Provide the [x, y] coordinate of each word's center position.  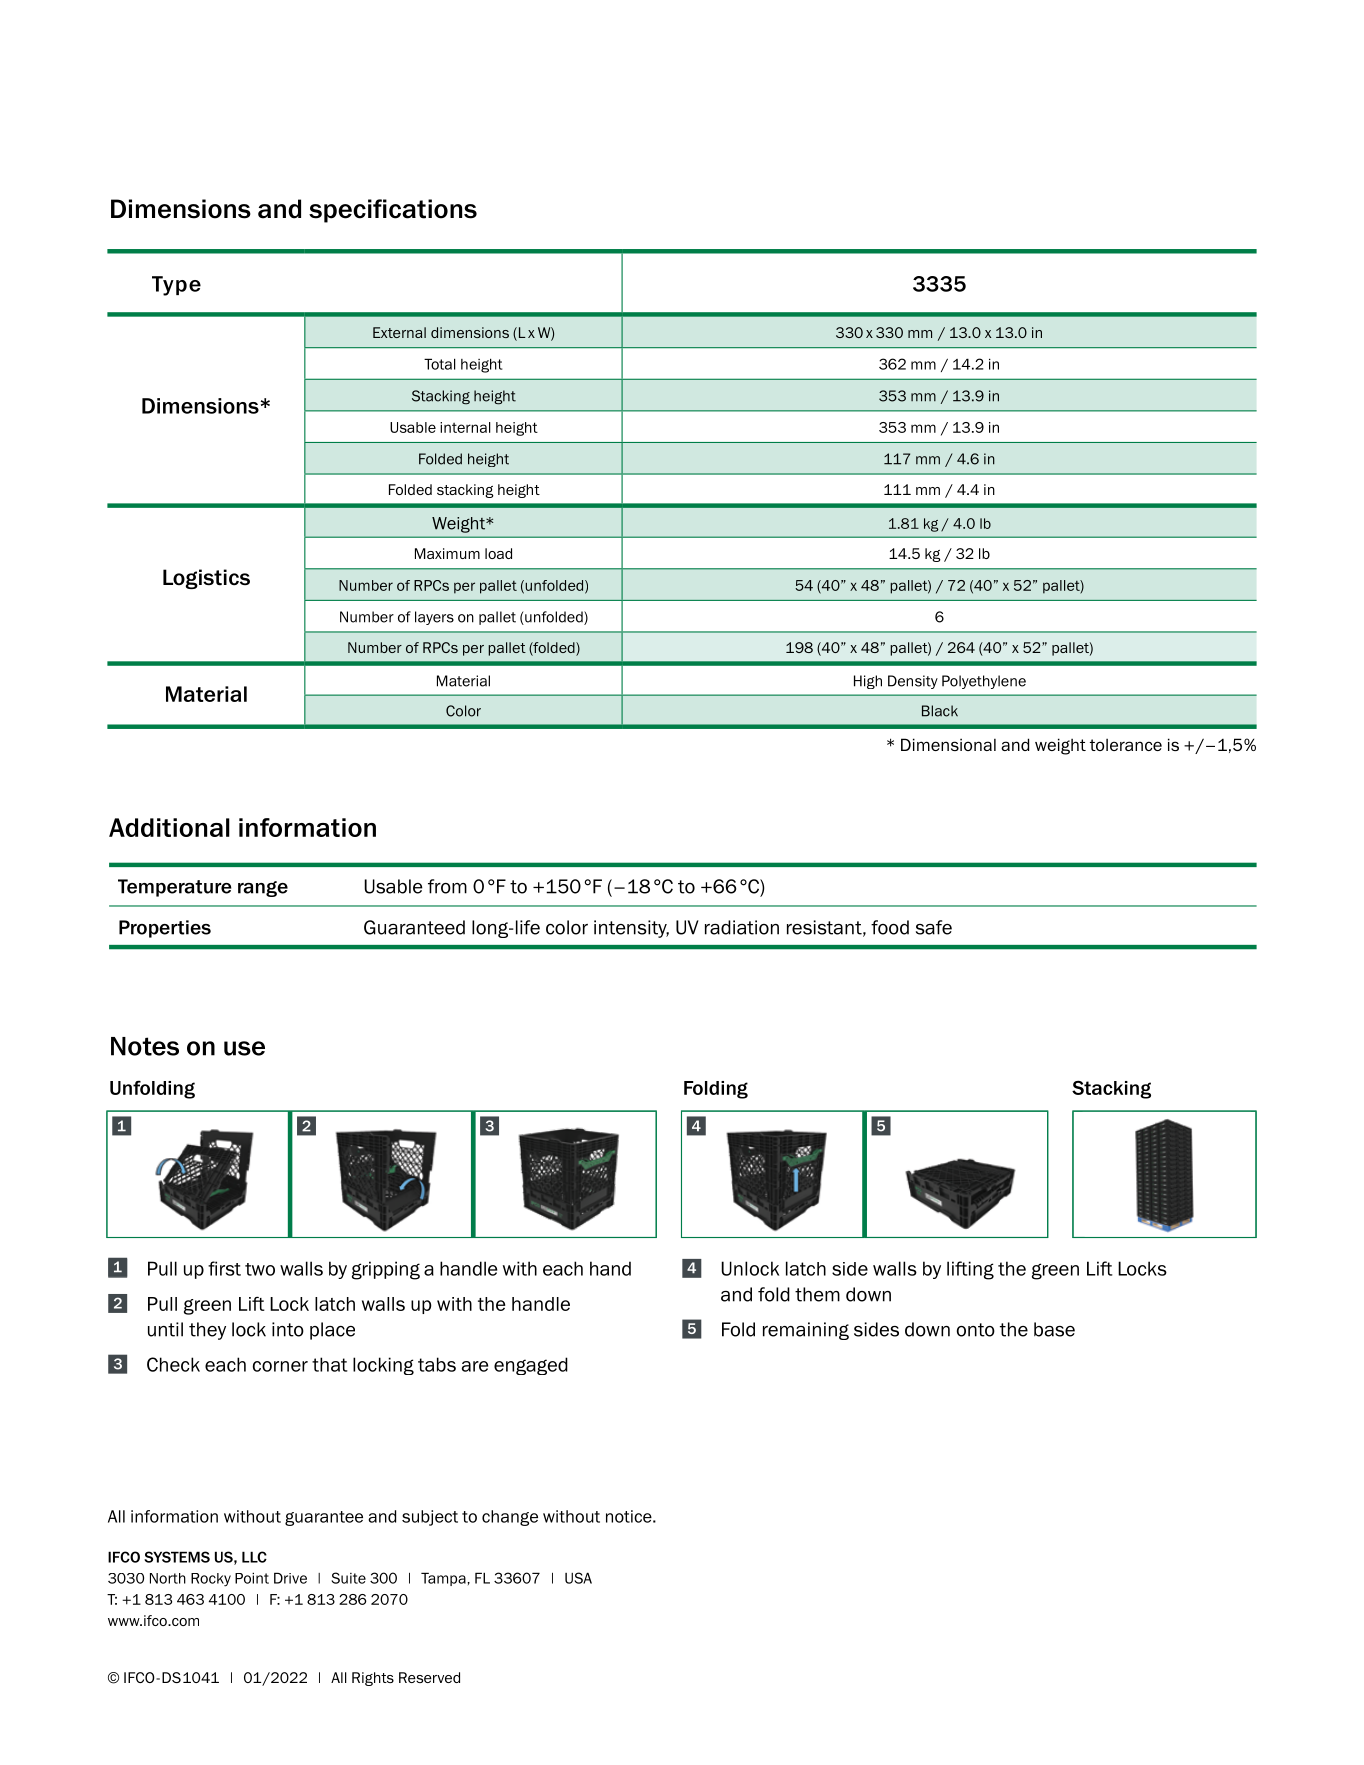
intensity [631, 929]
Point [252, 1578]
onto [976, 1330]
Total [440, 364]
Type [176, 286]
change [510, 1518]
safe [934, 927]
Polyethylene [984, 682]
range [263, 889]
